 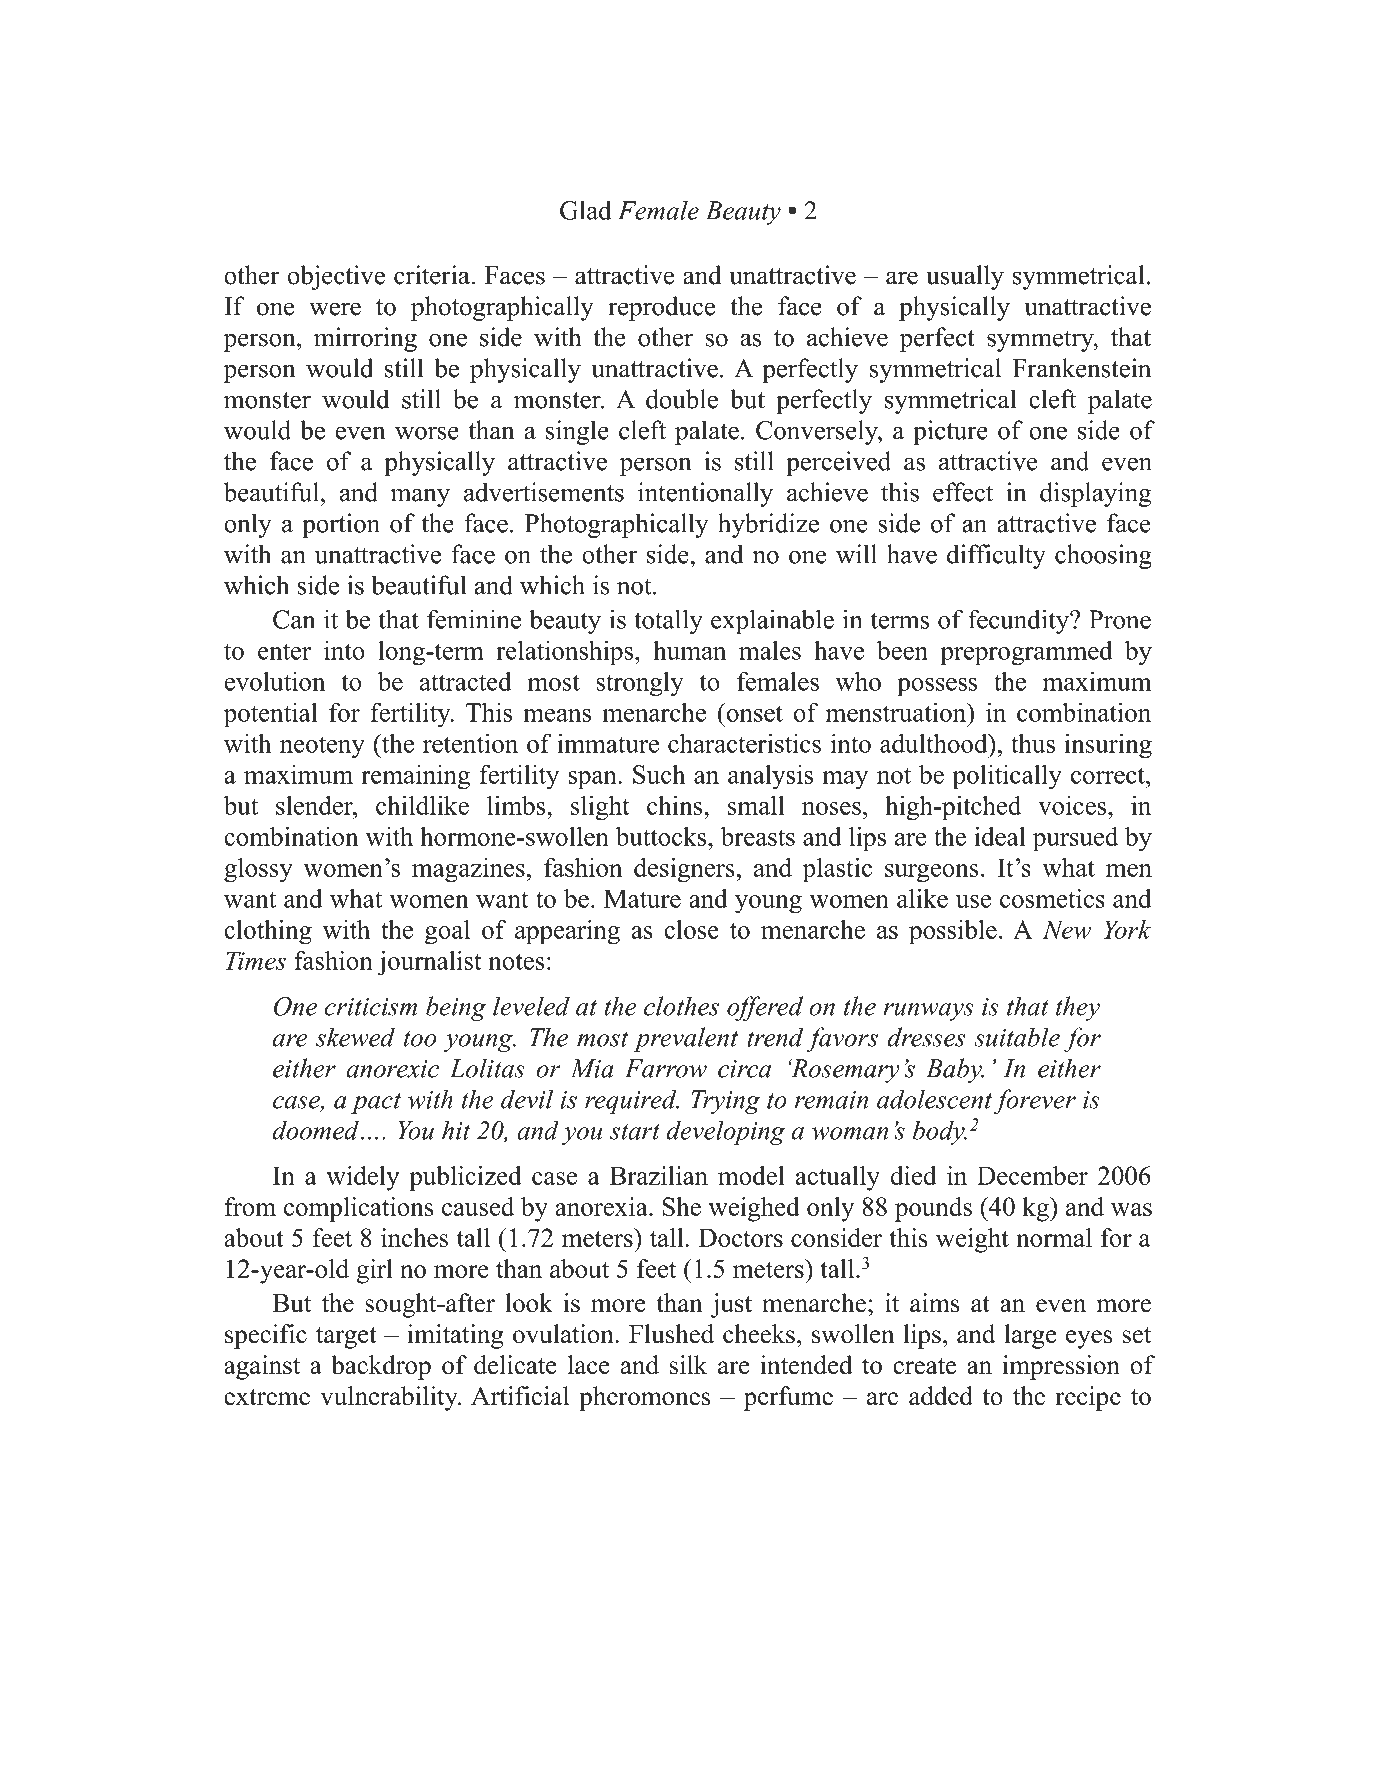 What do you see at coordinates (681, 1006) in the screenshot?
I see `clothes` at bounding box center [681, 1006].
